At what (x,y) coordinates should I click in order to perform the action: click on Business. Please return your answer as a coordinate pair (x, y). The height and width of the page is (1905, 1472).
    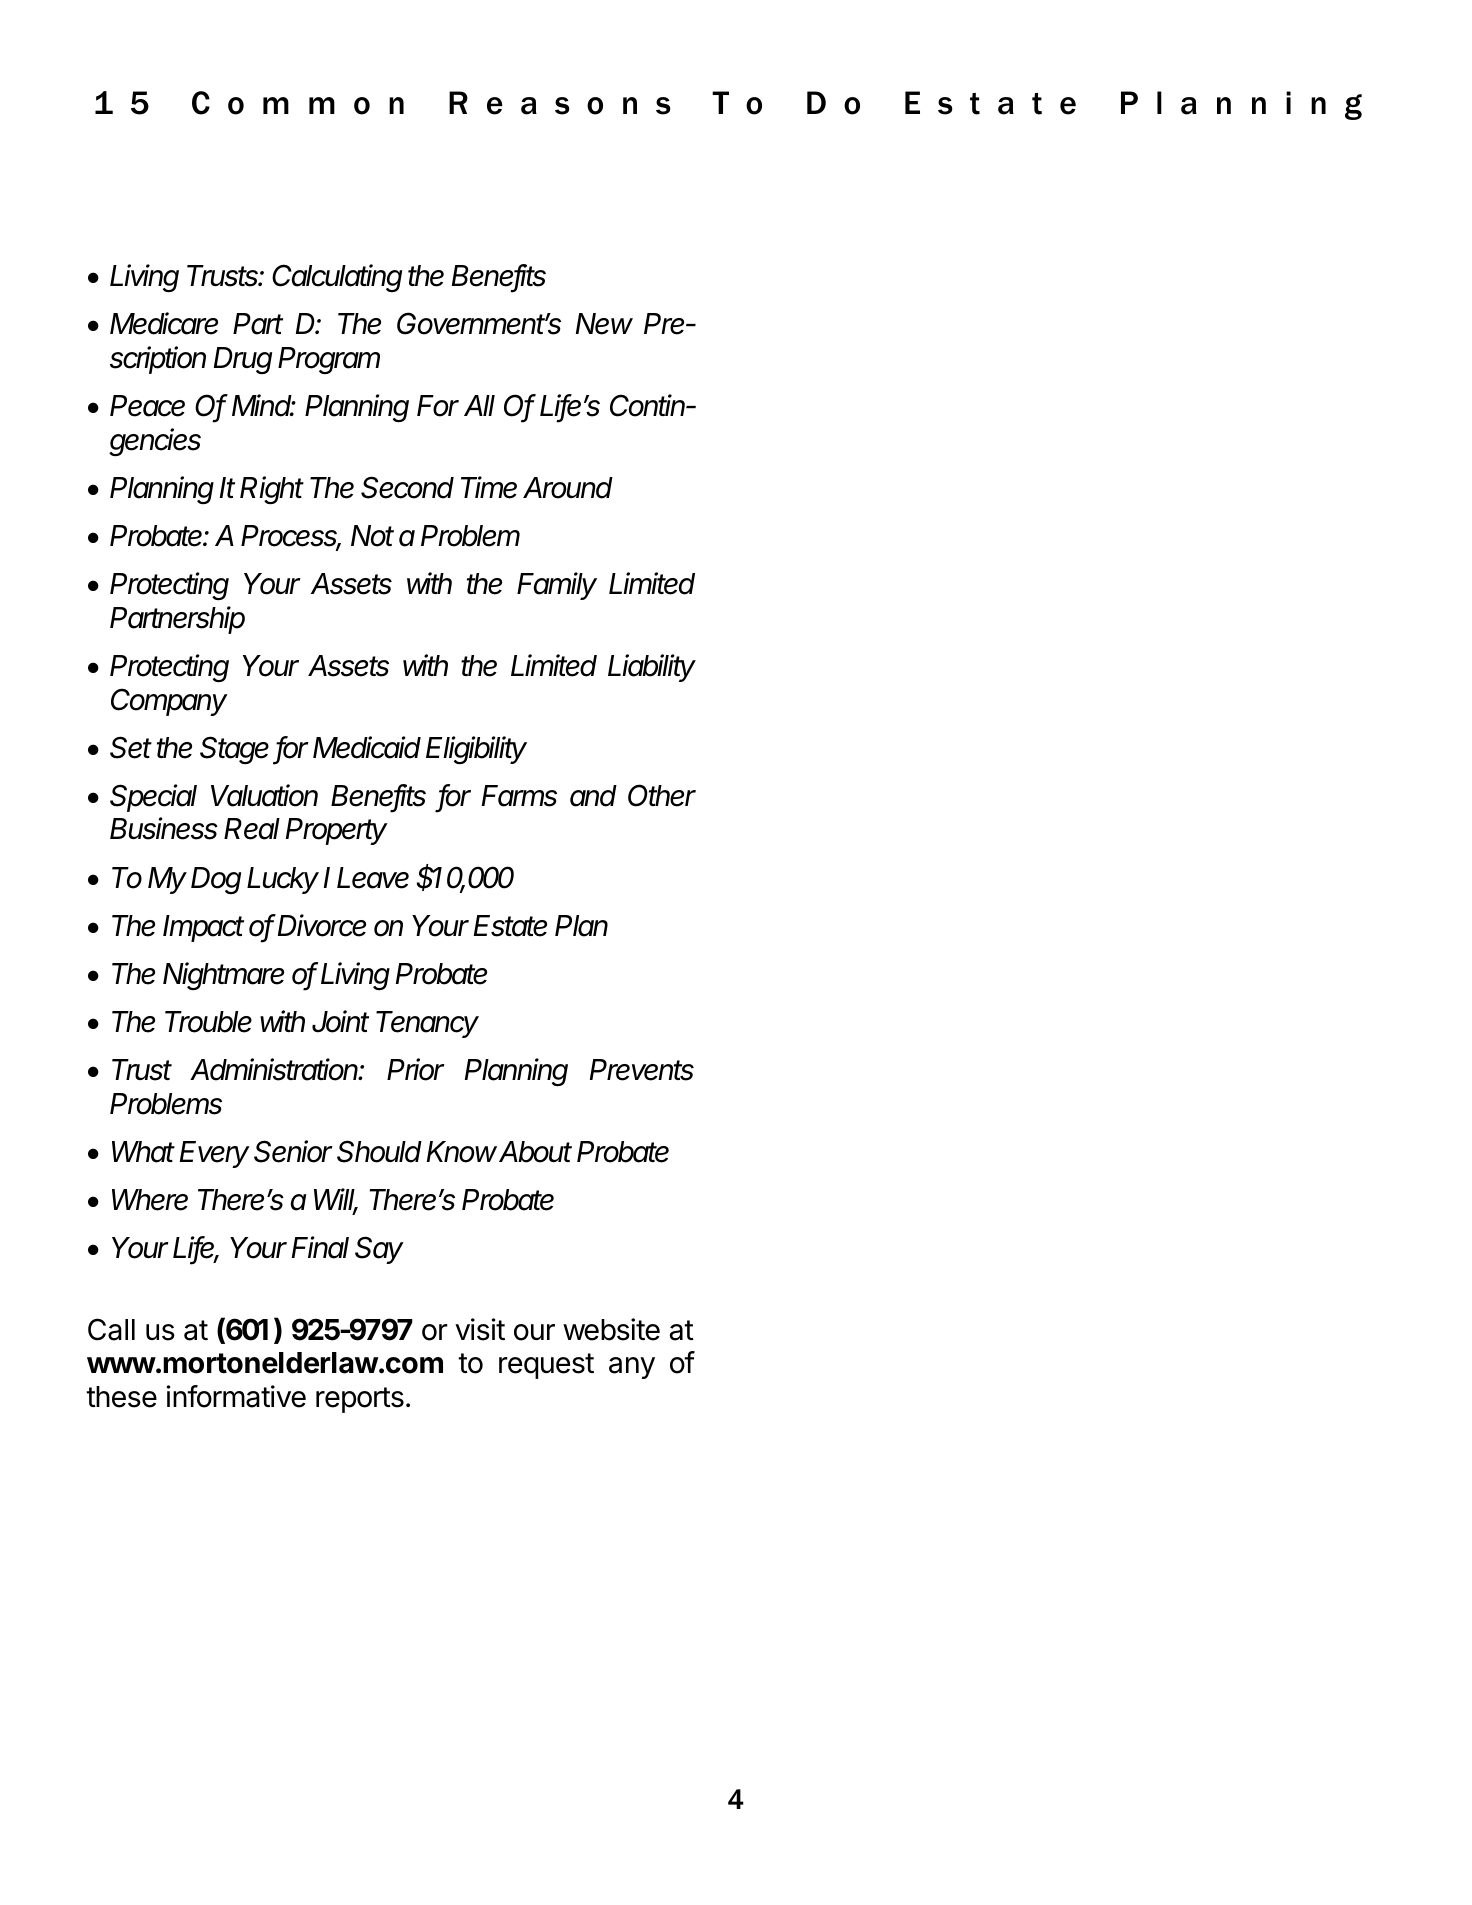
    Looking at the image, I should click on (164, 828).
